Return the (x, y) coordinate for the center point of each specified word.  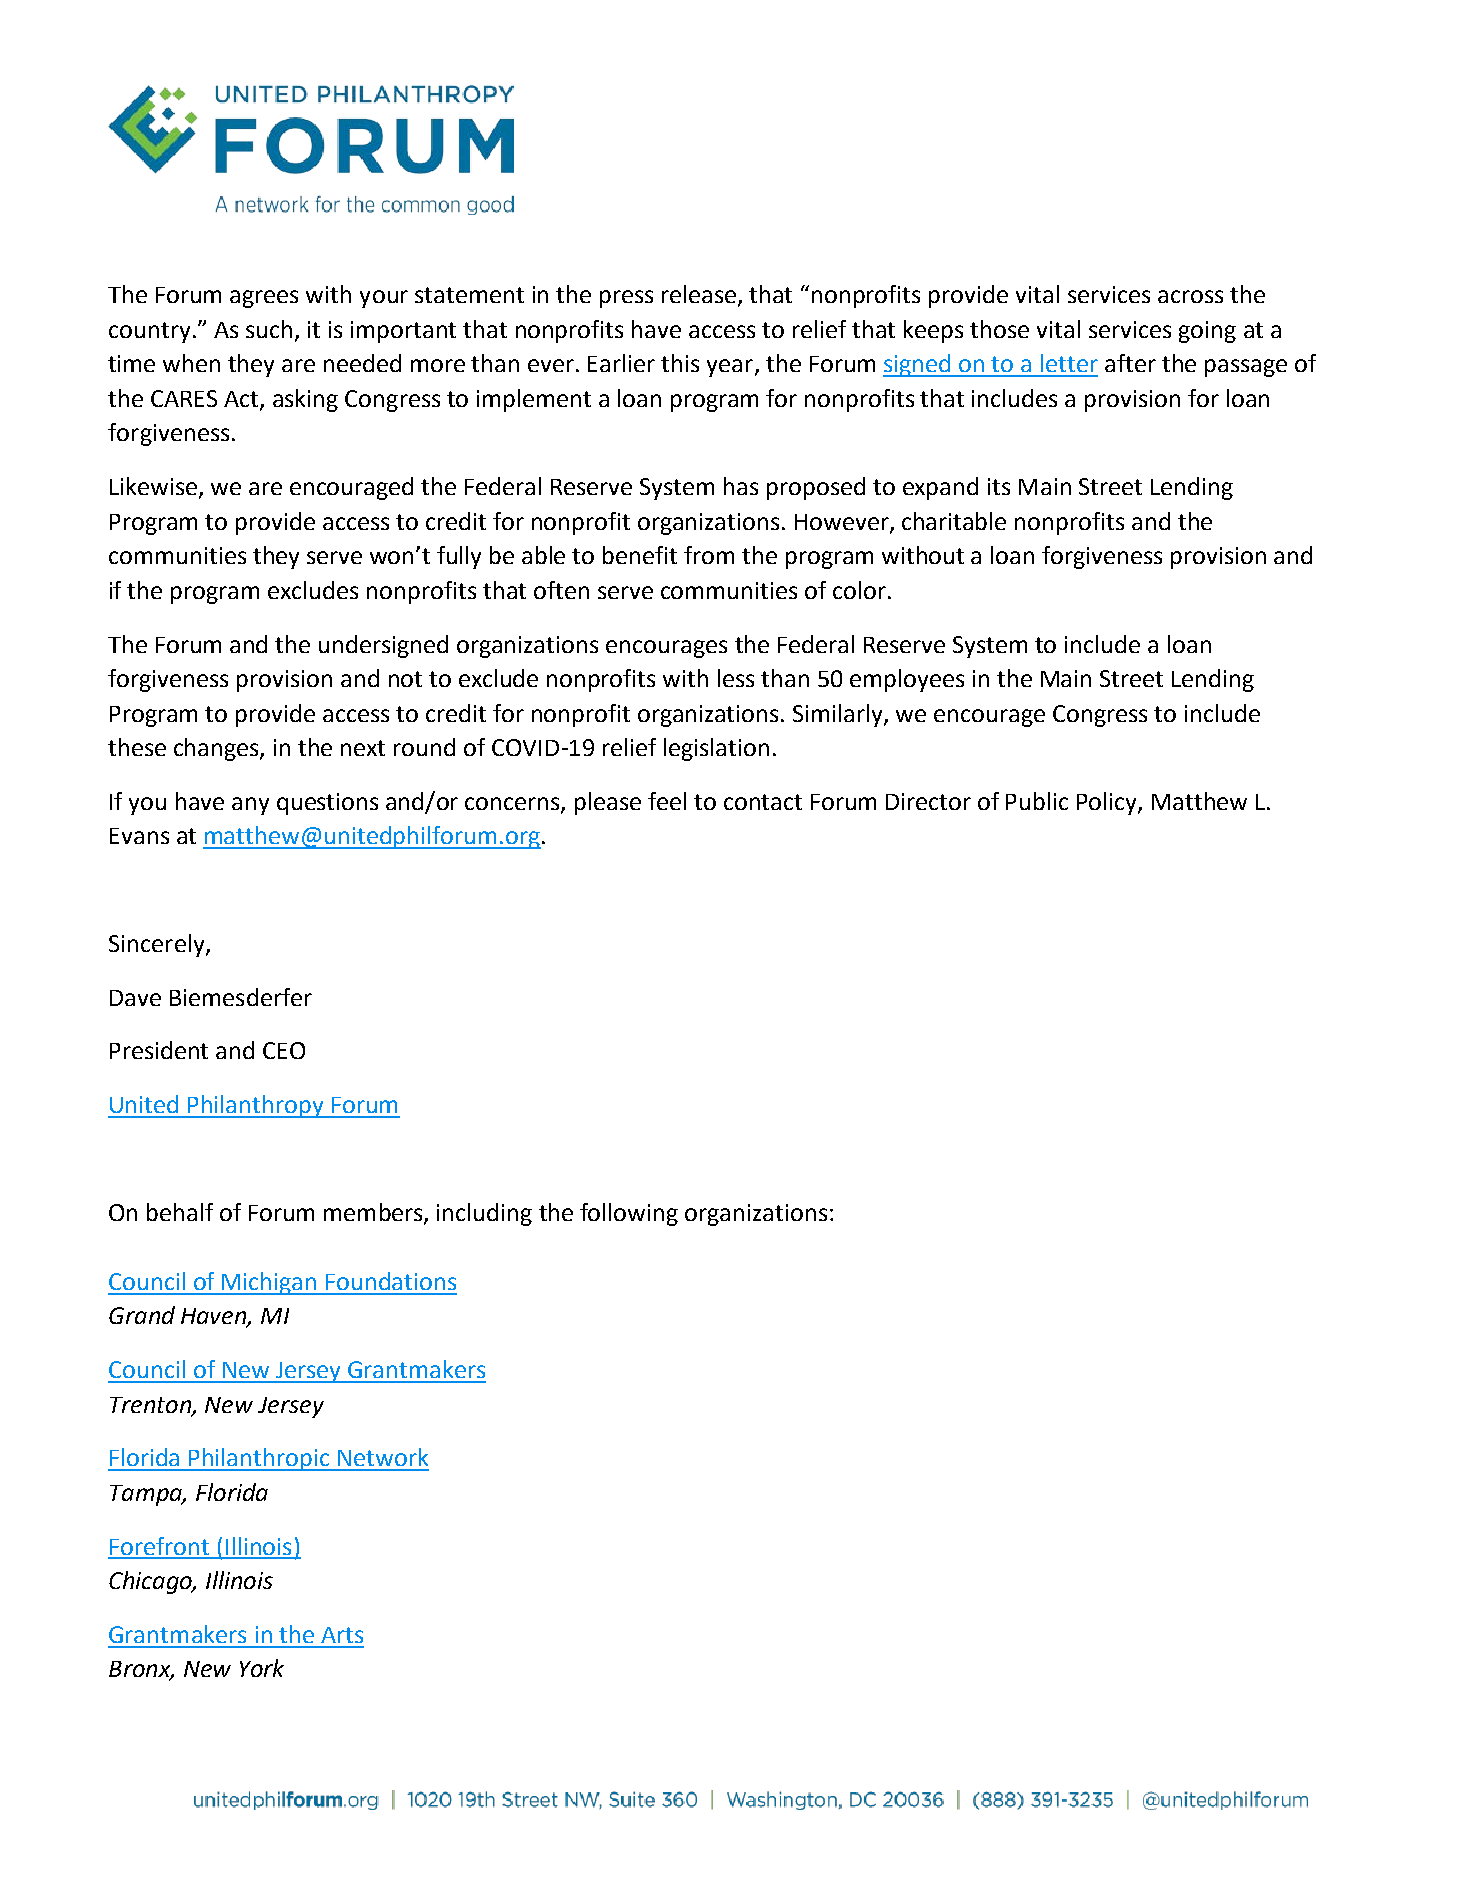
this (680, 363)
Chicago (151, 1582)
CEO (284, 1050)
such (269, 329)
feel (667, 801)
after (1130, 363)
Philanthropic (260, 1459)
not (405, 679)
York (262, 1668)
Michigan (270, 1283)
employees (907, 680)
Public (1037, 801)
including (484, 1214)
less (736, 678)
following (629, 1214)
